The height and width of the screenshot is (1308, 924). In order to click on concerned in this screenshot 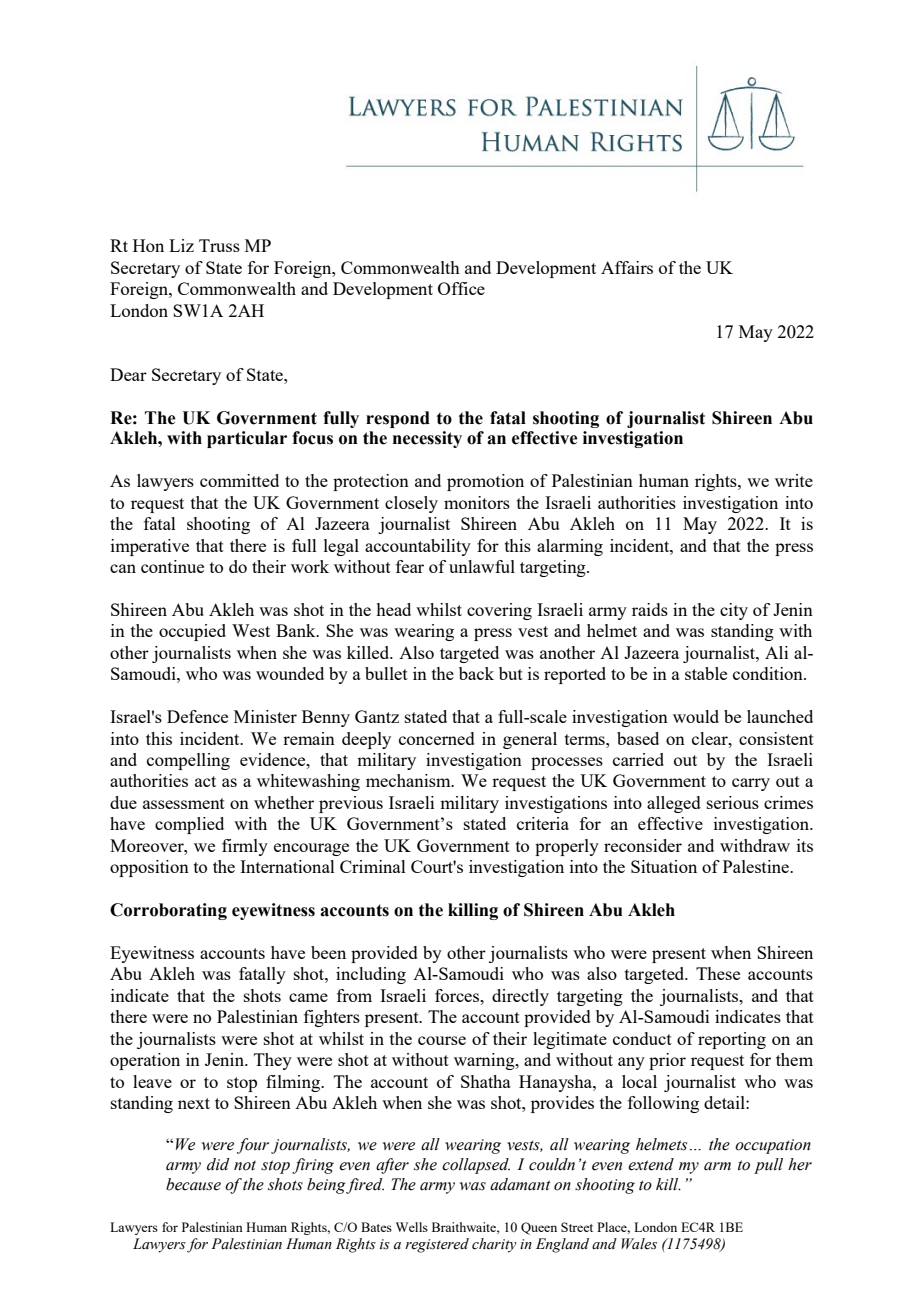, I will do `click(437, 738)`.
